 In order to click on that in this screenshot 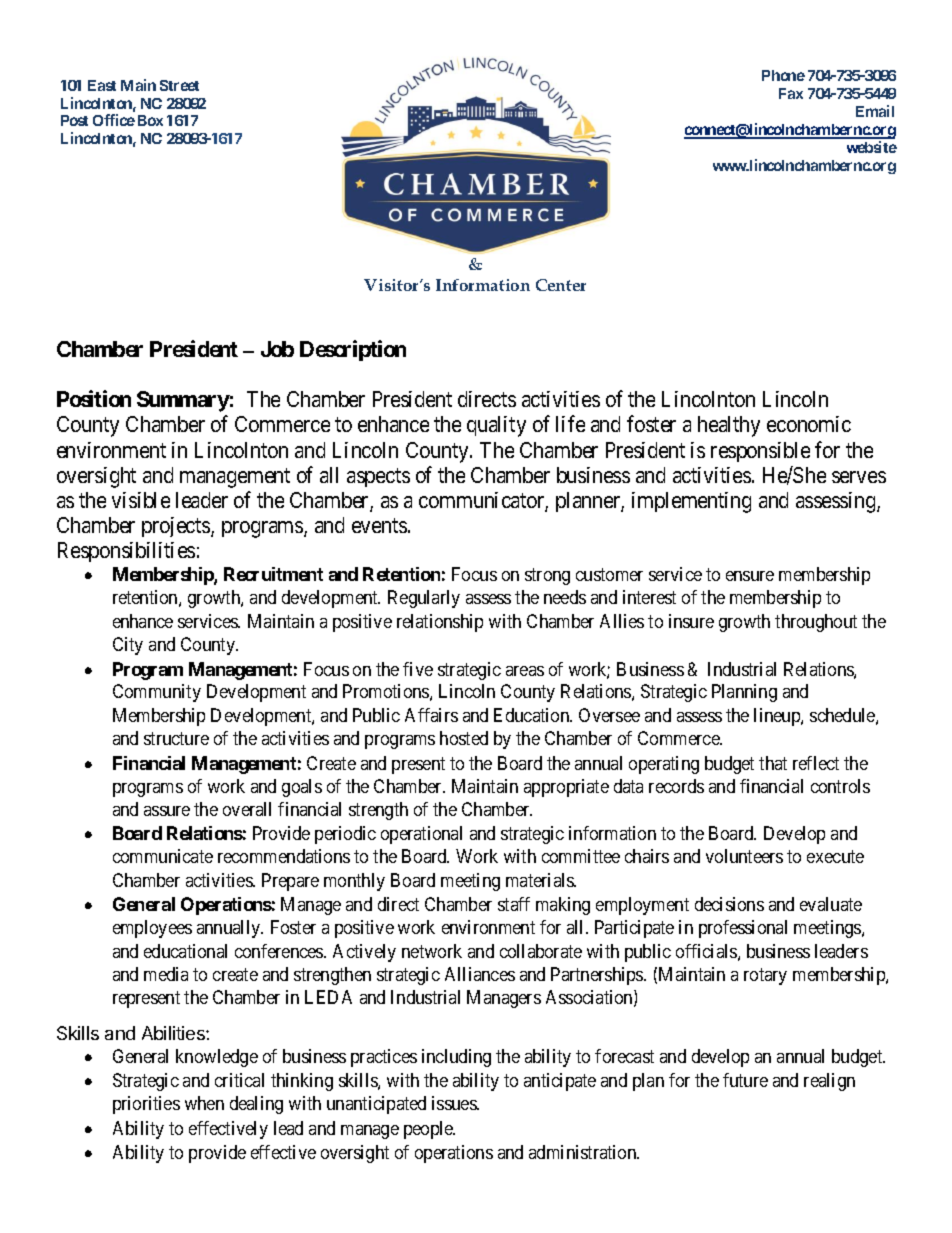, I will do `click(773, 763)`.
